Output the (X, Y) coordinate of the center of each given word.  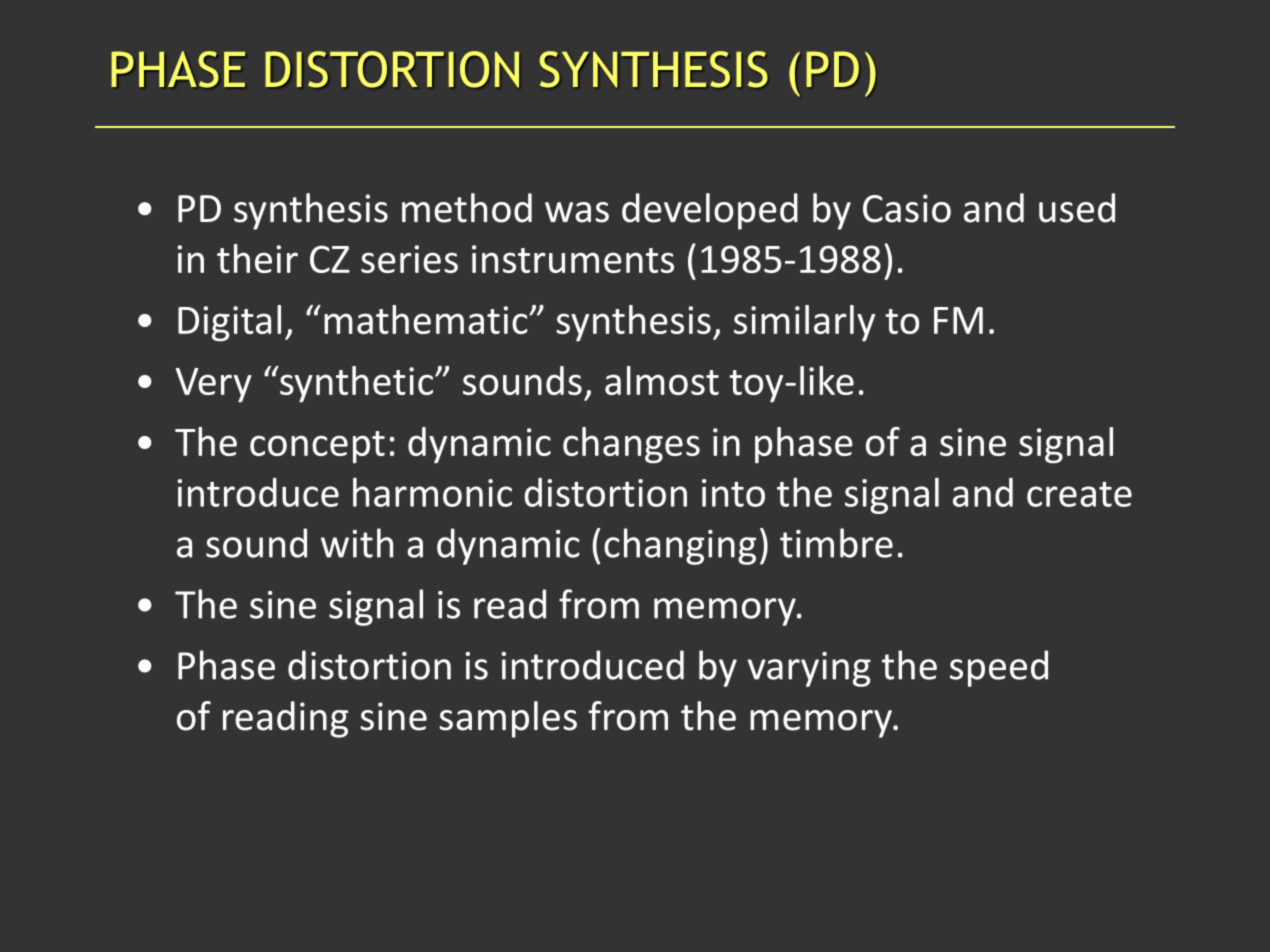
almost (662, 380)
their (257, 258)
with (357, 543)
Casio (907, 208)
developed (710, 211)
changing (680, 546)
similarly (804, 323)
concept (317, 447)
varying (809, 669)
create (1079, 494)
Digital (229, 323)
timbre (836, 543)
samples (508, 719)
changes (631, 445)
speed (999, 668)
